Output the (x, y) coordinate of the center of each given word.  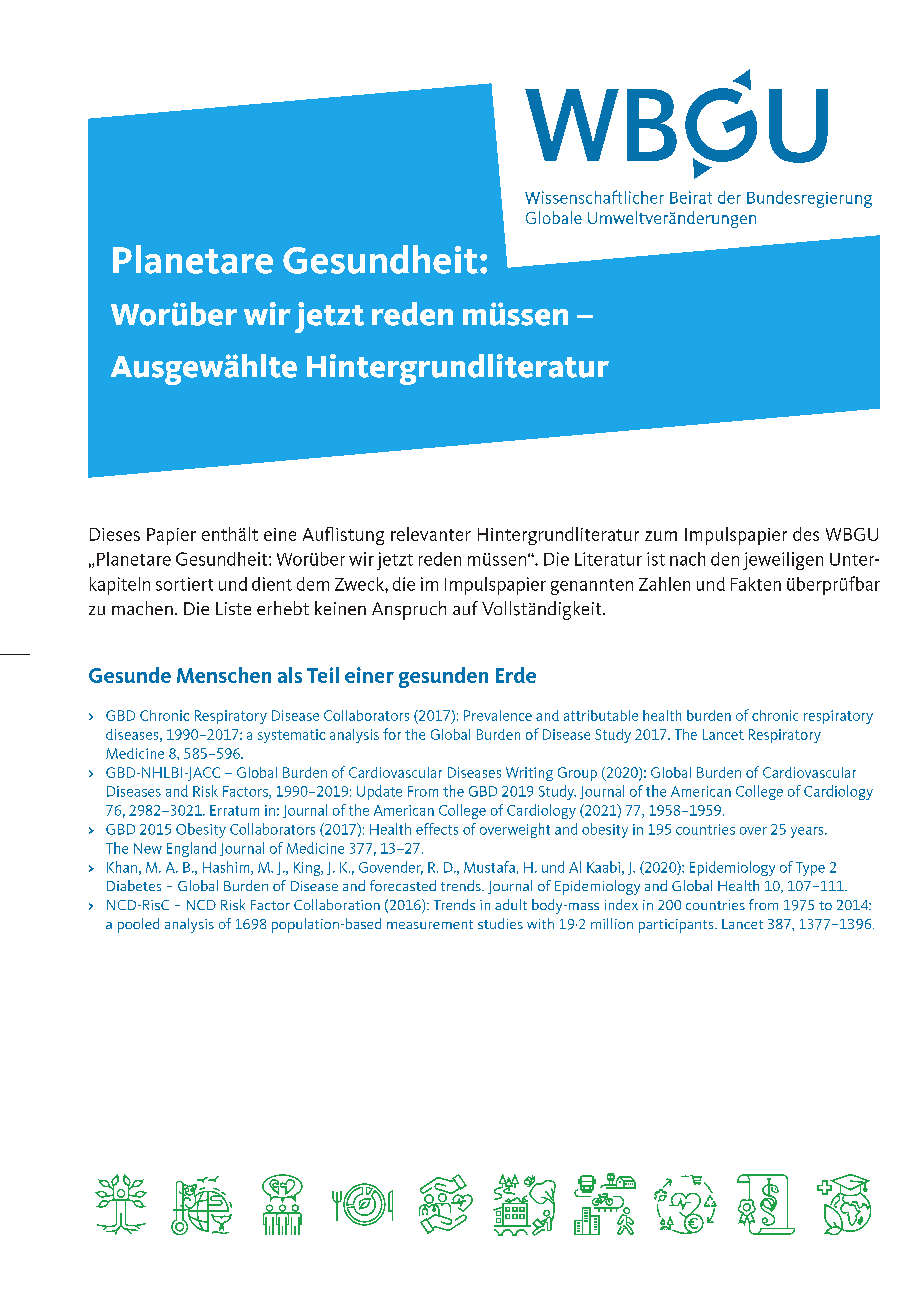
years (808, 832)
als (290, 675)
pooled (138, 925)
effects (437, 829)
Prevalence (498, 715)
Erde (516, 675)
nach (687, 559)
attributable (601, 715)
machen (142, 608)
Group (577, 774)
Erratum (234, 810)
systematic (291, 736)
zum (661, 536)
